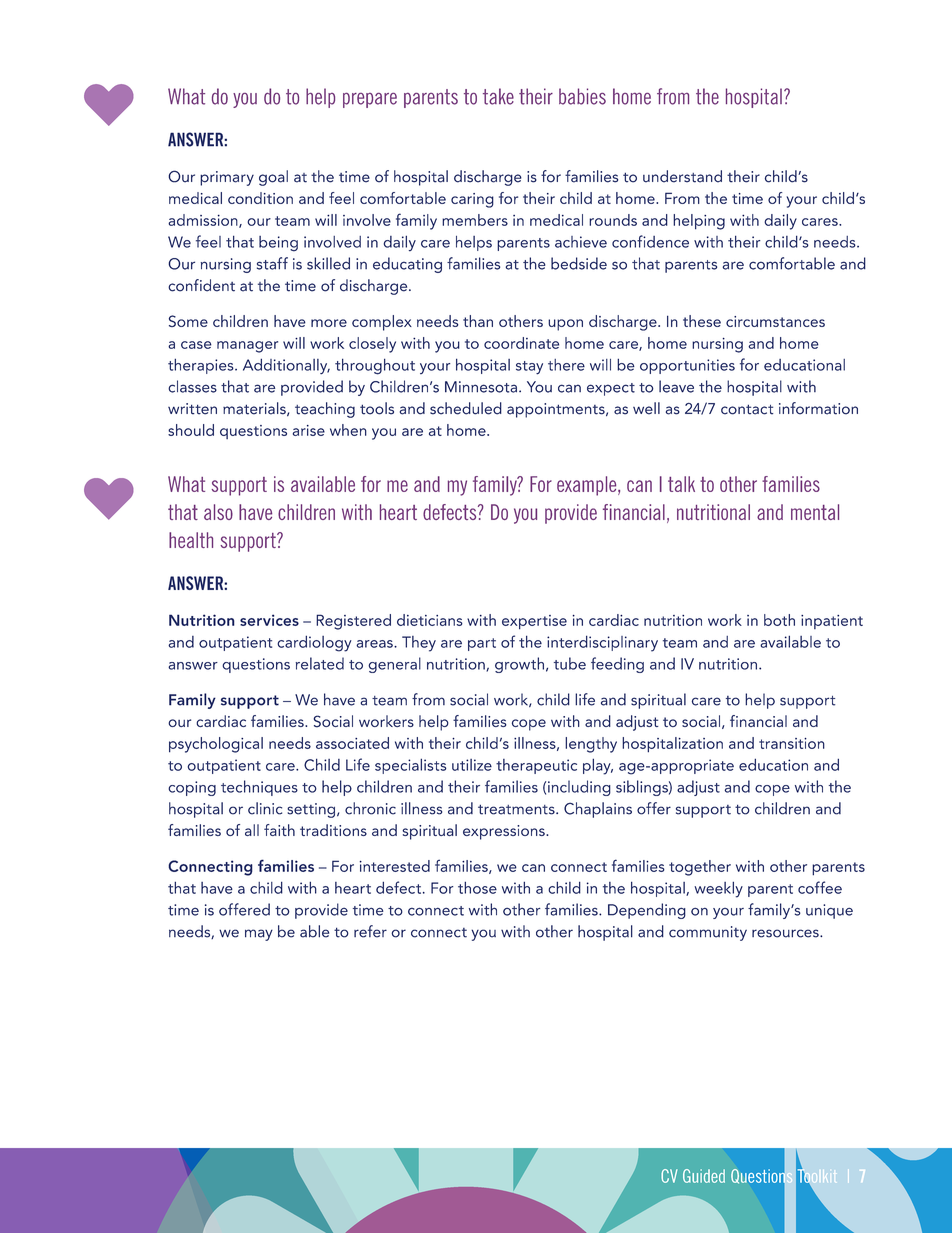  What do you see at coordinates (536, 766) in the screenshot?
I see `therapeutic` at bounding box center [536, 766].
